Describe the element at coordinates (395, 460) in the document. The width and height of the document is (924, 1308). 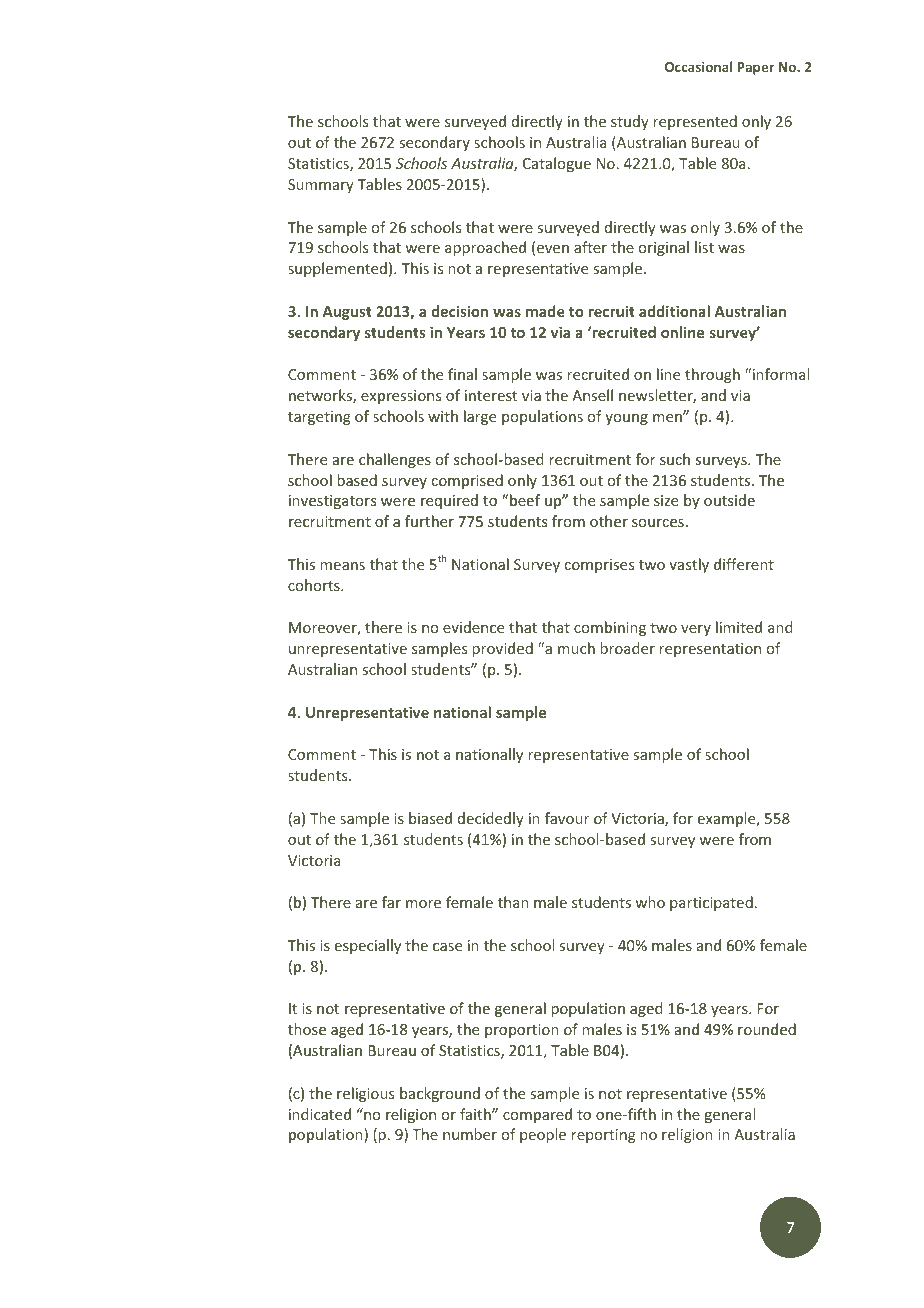
I see `challenges` at that location.
